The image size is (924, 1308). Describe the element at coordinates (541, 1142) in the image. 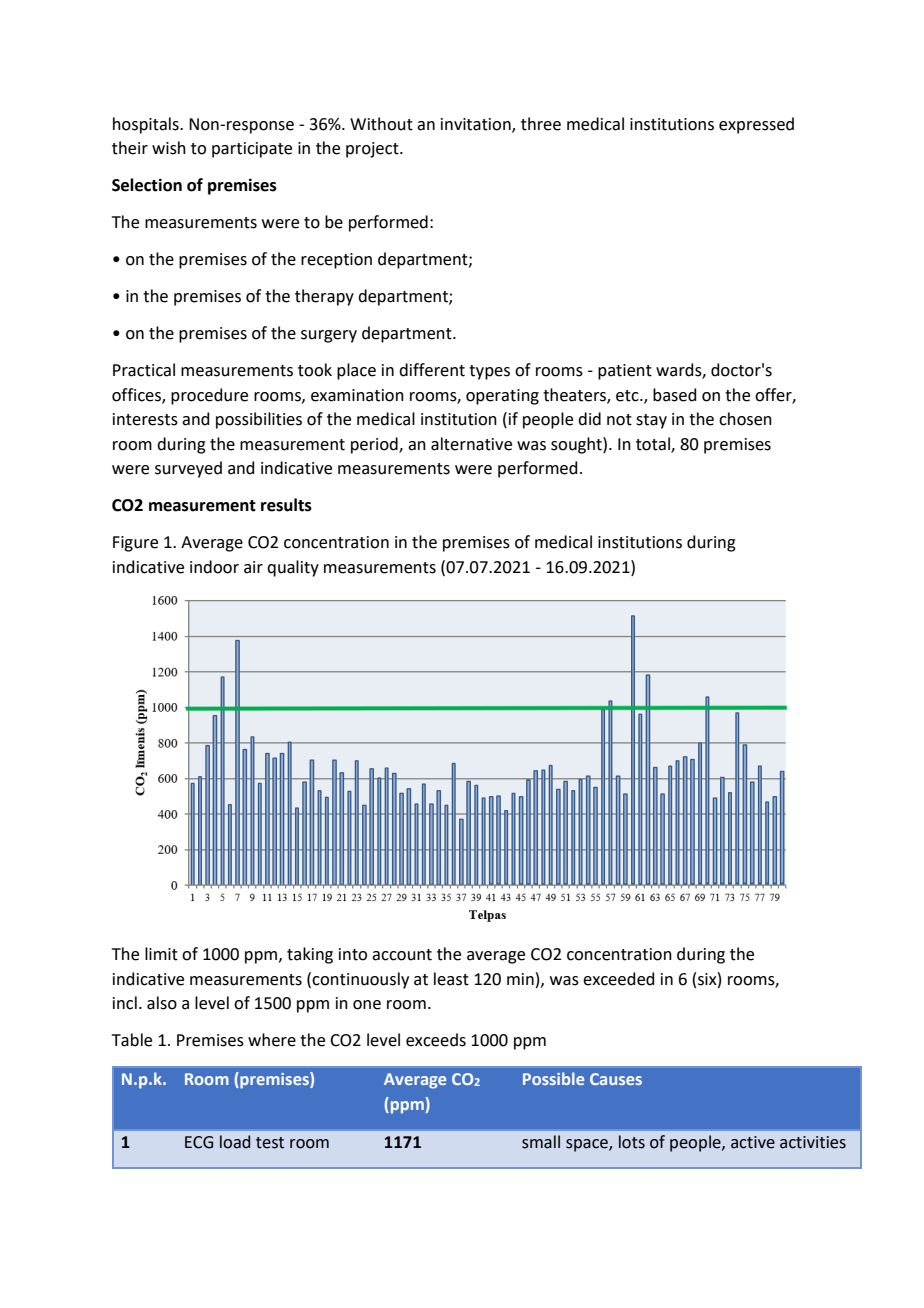

I see `small` at that location.
